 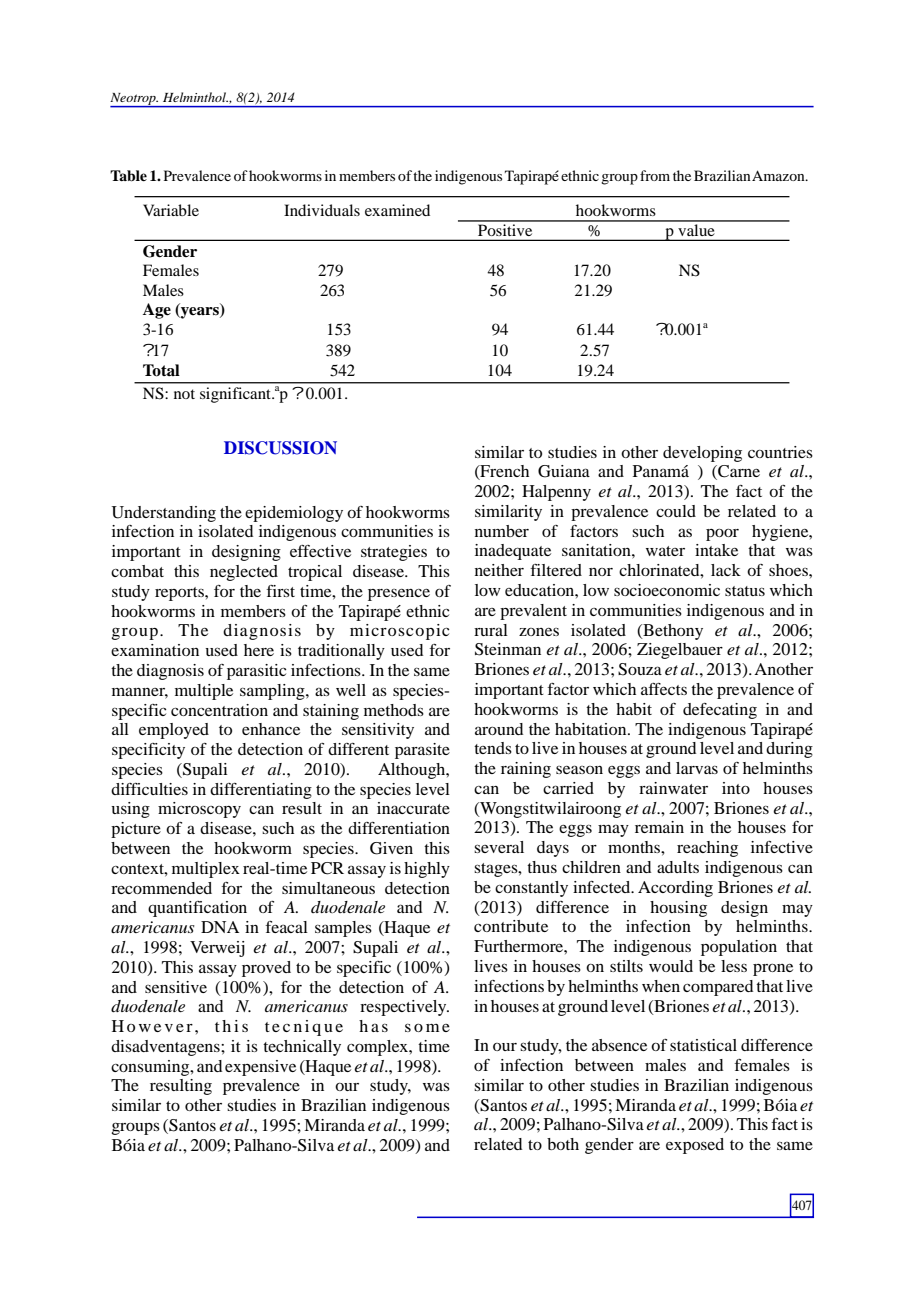 I want to click on examined, so click(x=397, y=210).
